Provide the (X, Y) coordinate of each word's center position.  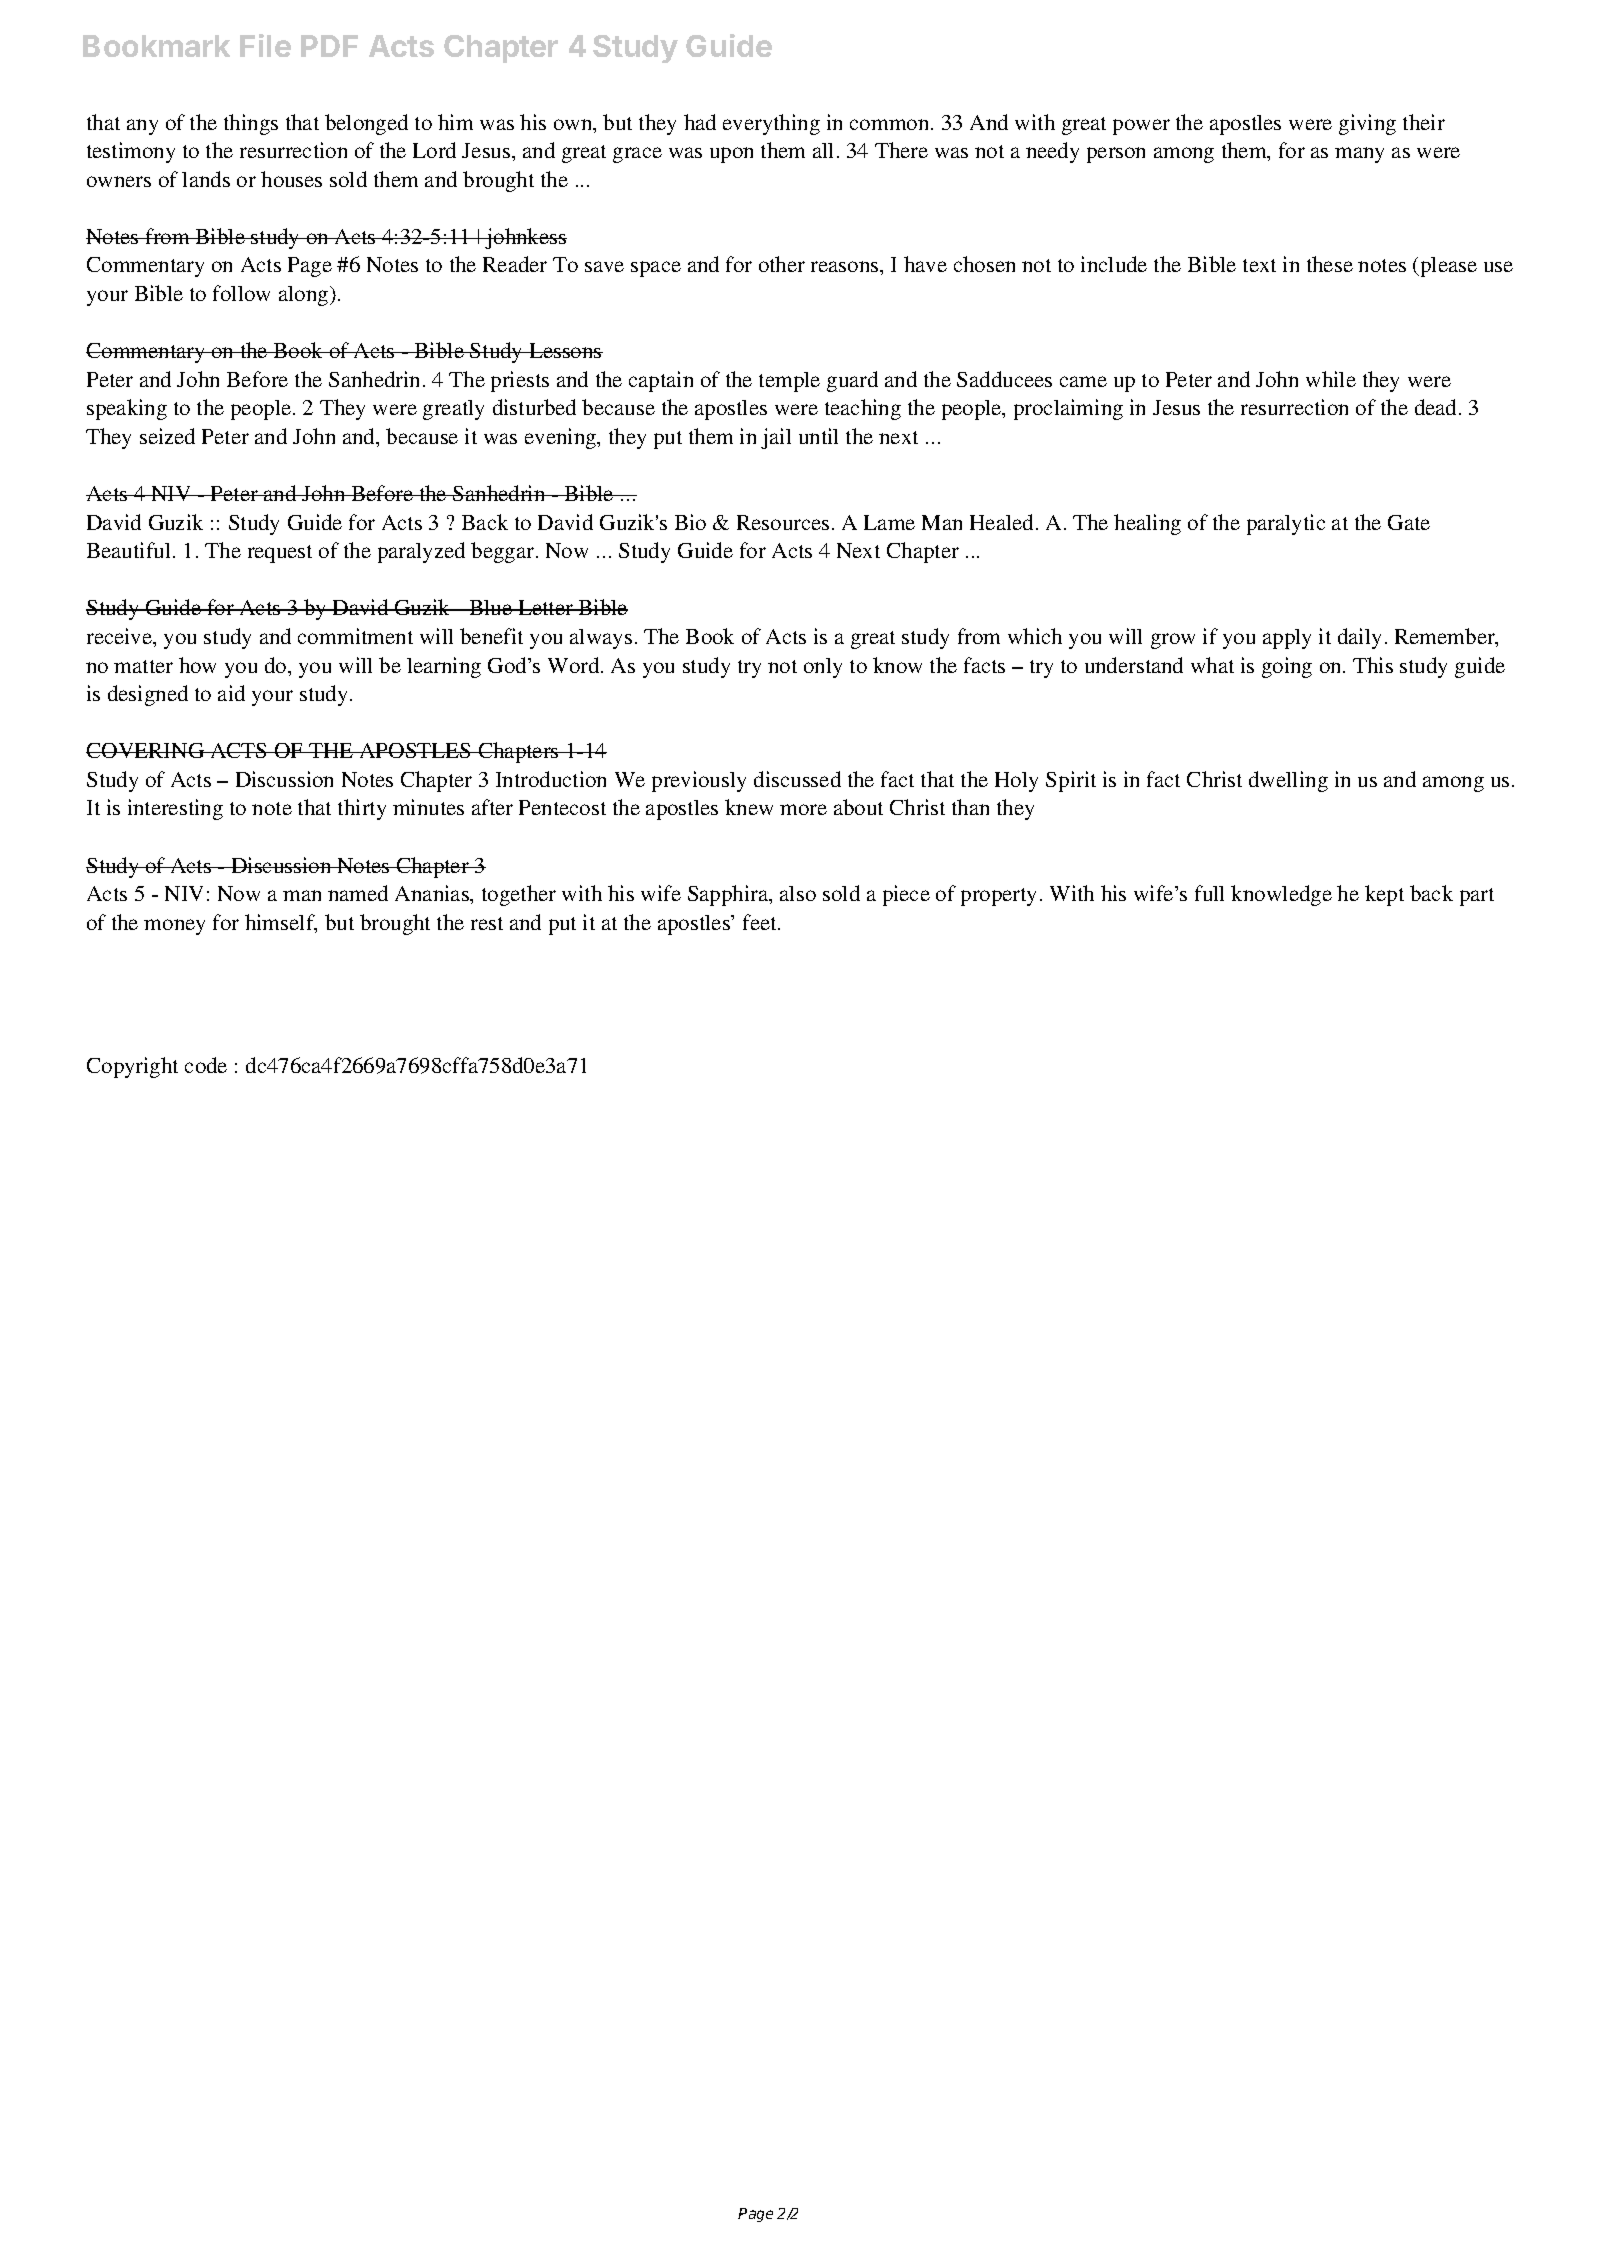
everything (771, 124)
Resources (783, 522)
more (803, 809)
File (265, 45)
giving (1367, 124)
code (206, 1065)
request (280, 554)
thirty (362, 809)
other (782, 264)
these (1330, 264)
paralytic (1286, 524)
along (305, 296)
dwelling (1288, 781)
